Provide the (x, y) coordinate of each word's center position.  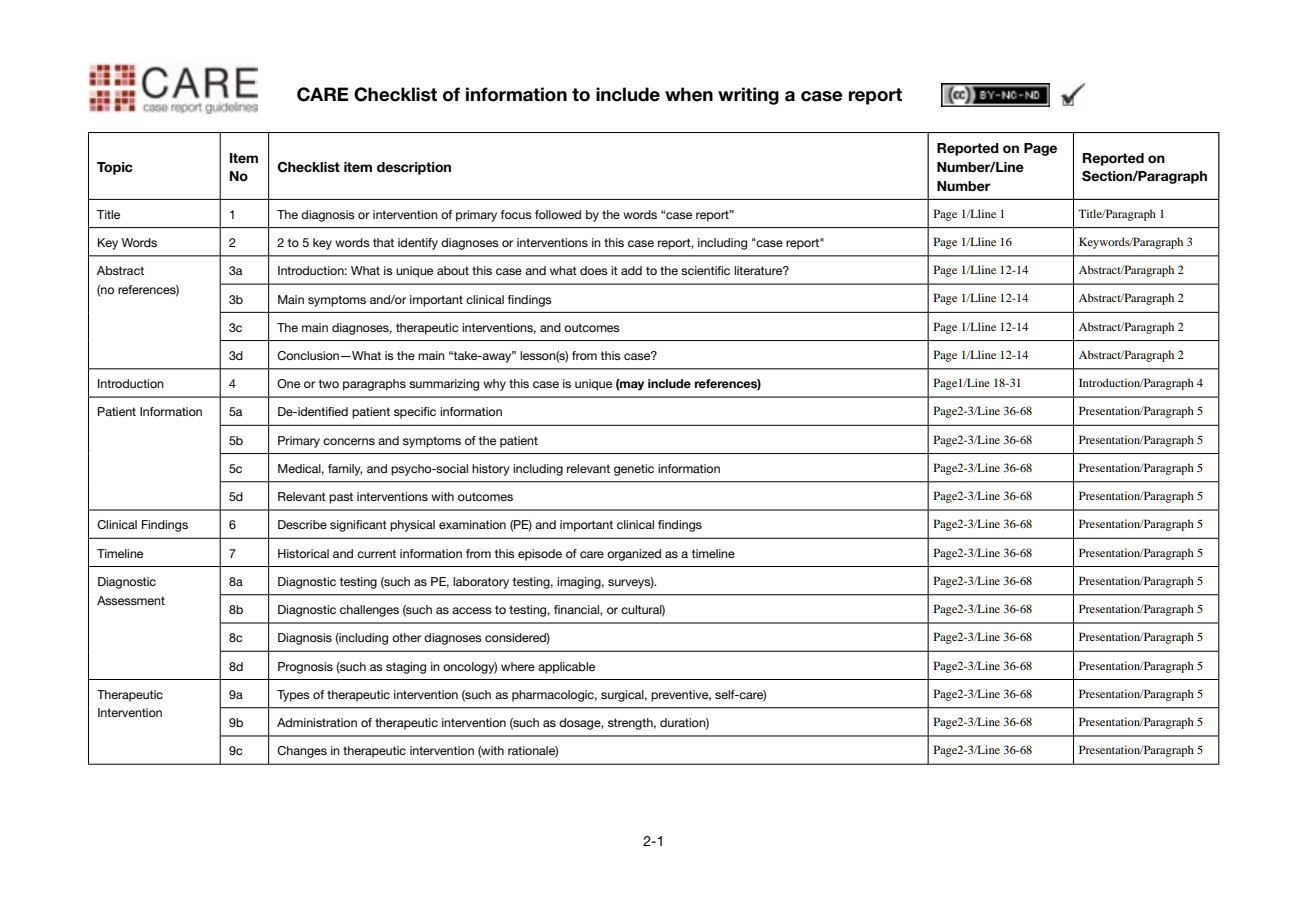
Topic (115, 168)
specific (415, 413)
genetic (634, 470)
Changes (302, 752)
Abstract (120, 270)
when (689, 94)
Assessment (131, 600)
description (414, 168)
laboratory (481, 583)
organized (634, 555)
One (288, 383)
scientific (705, 270)
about (453, 270)
